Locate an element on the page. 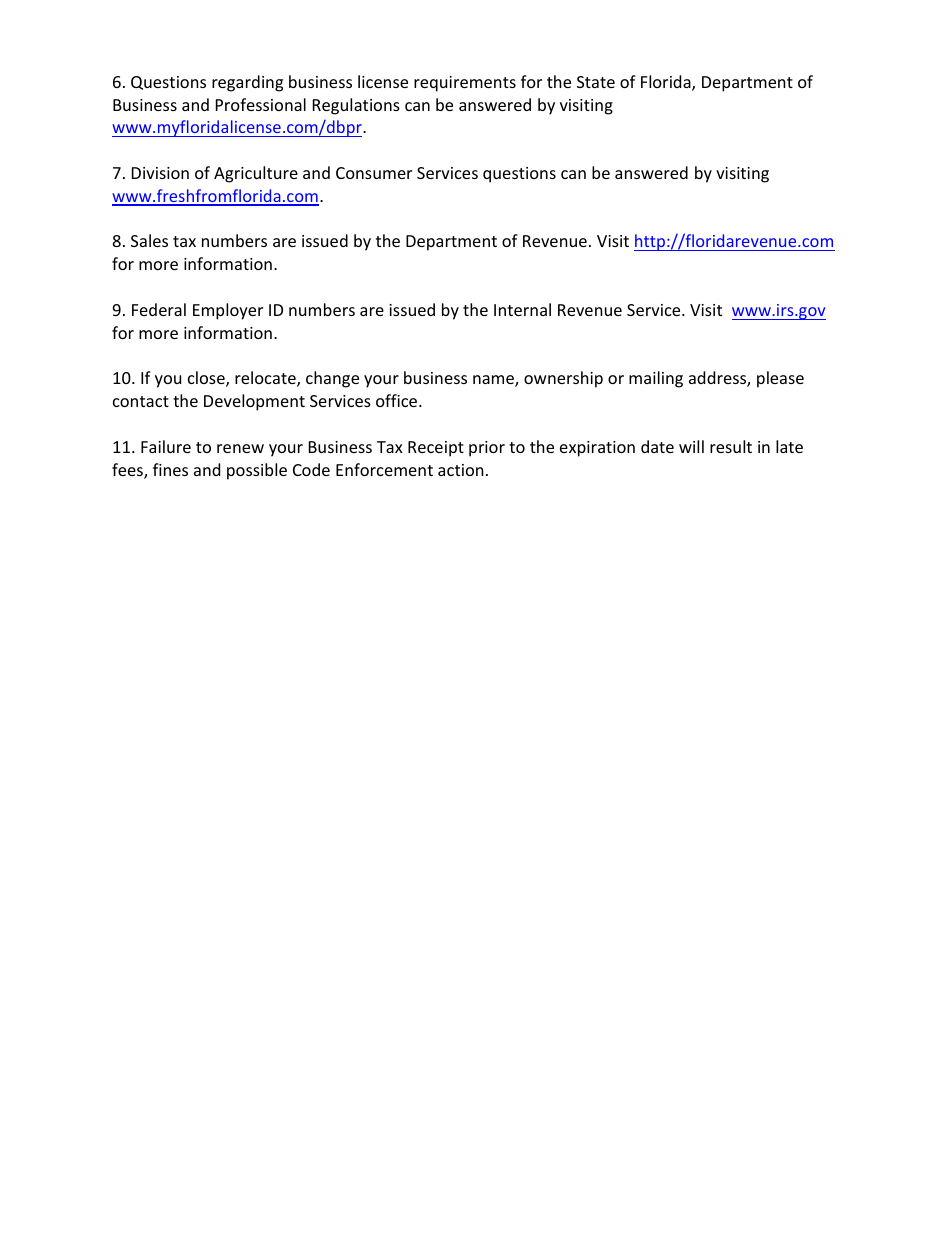 The image size is (952, 1233). regarding is located at coordinates (247, 83).
